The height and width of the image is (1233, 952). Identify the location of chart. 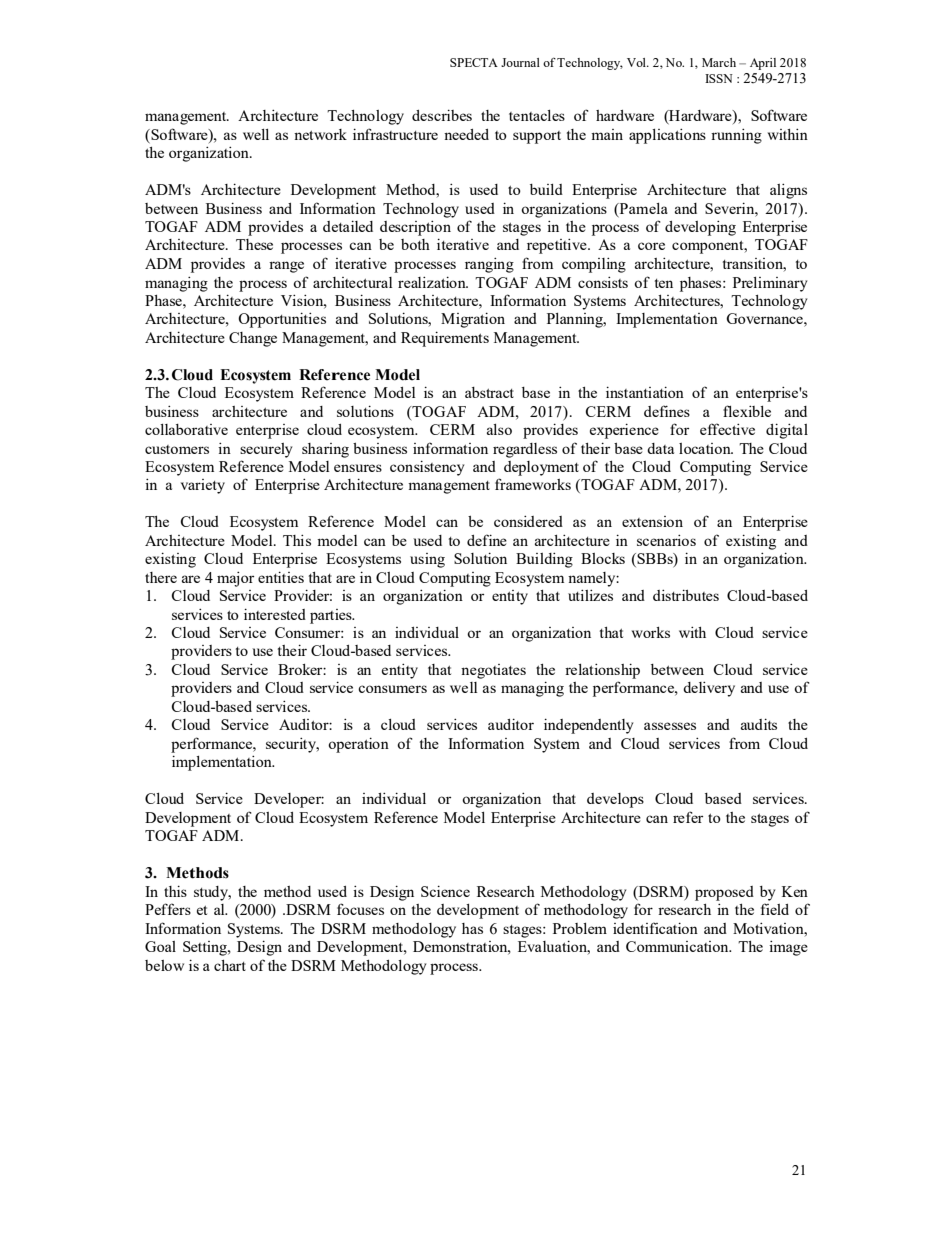
(230, 965).
